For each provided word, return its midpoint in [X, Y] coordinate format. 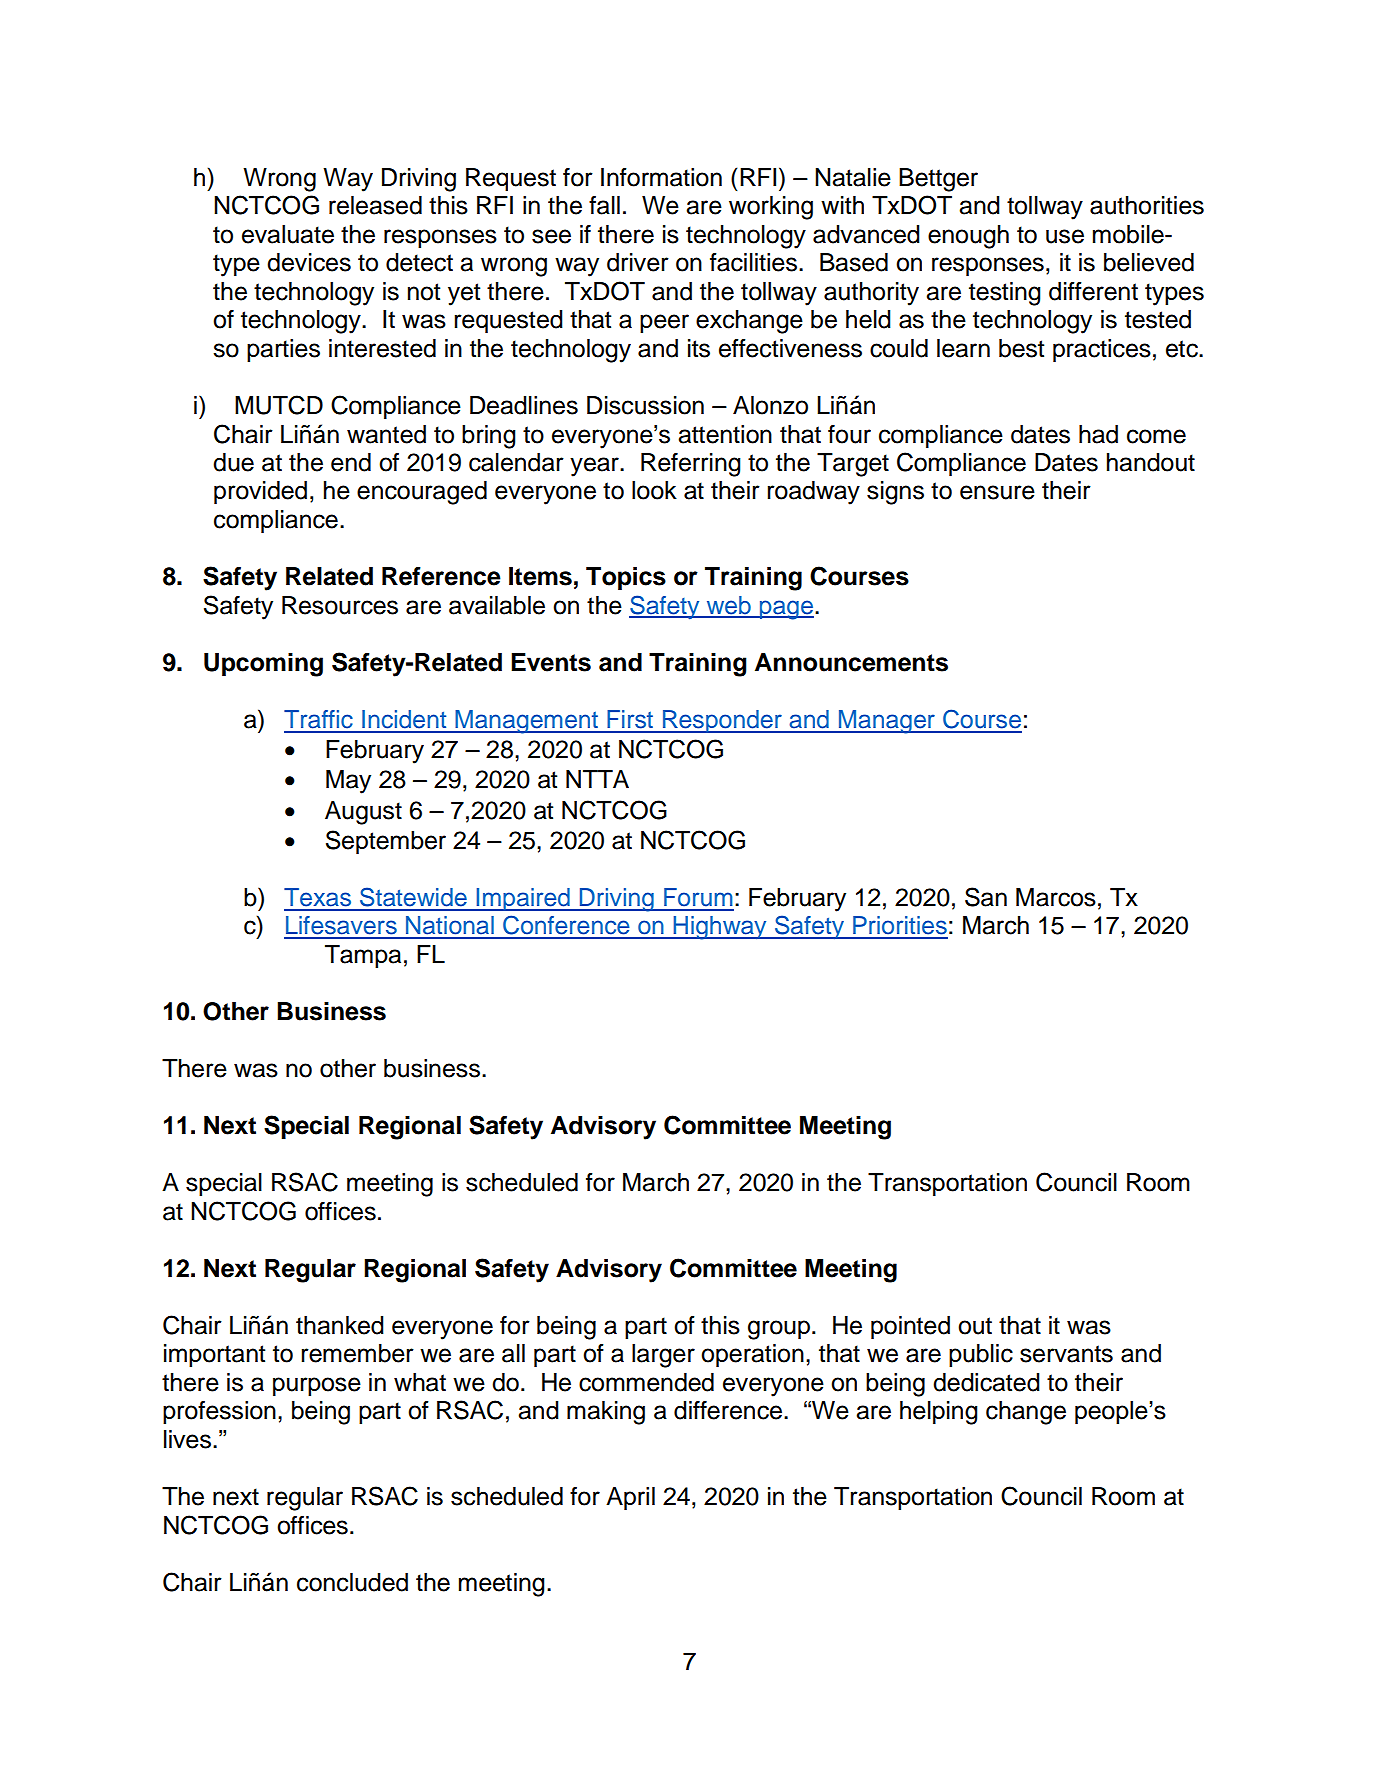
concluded [352, 1582]
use [1065, 236]
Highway [720, 928]
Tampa [363, 956]
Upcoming [263, 665]
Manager [886, 722]
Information [661, 177]
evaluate [288, 234]
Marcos [1056, 897]
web [728, 606]
